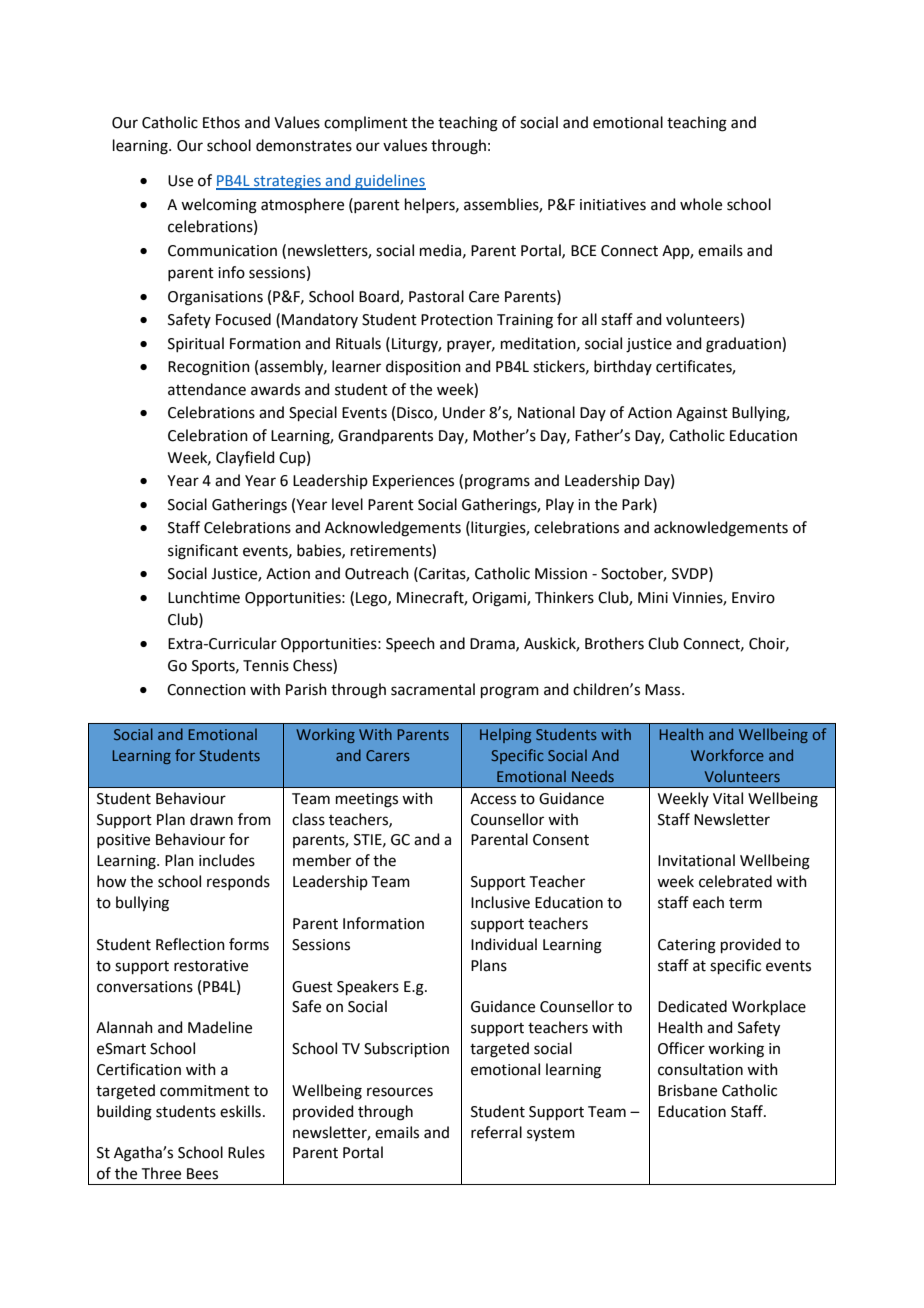 The width and height of the screenshot is (924, 1308). I want to click on Ethos, so click(221, 122).
